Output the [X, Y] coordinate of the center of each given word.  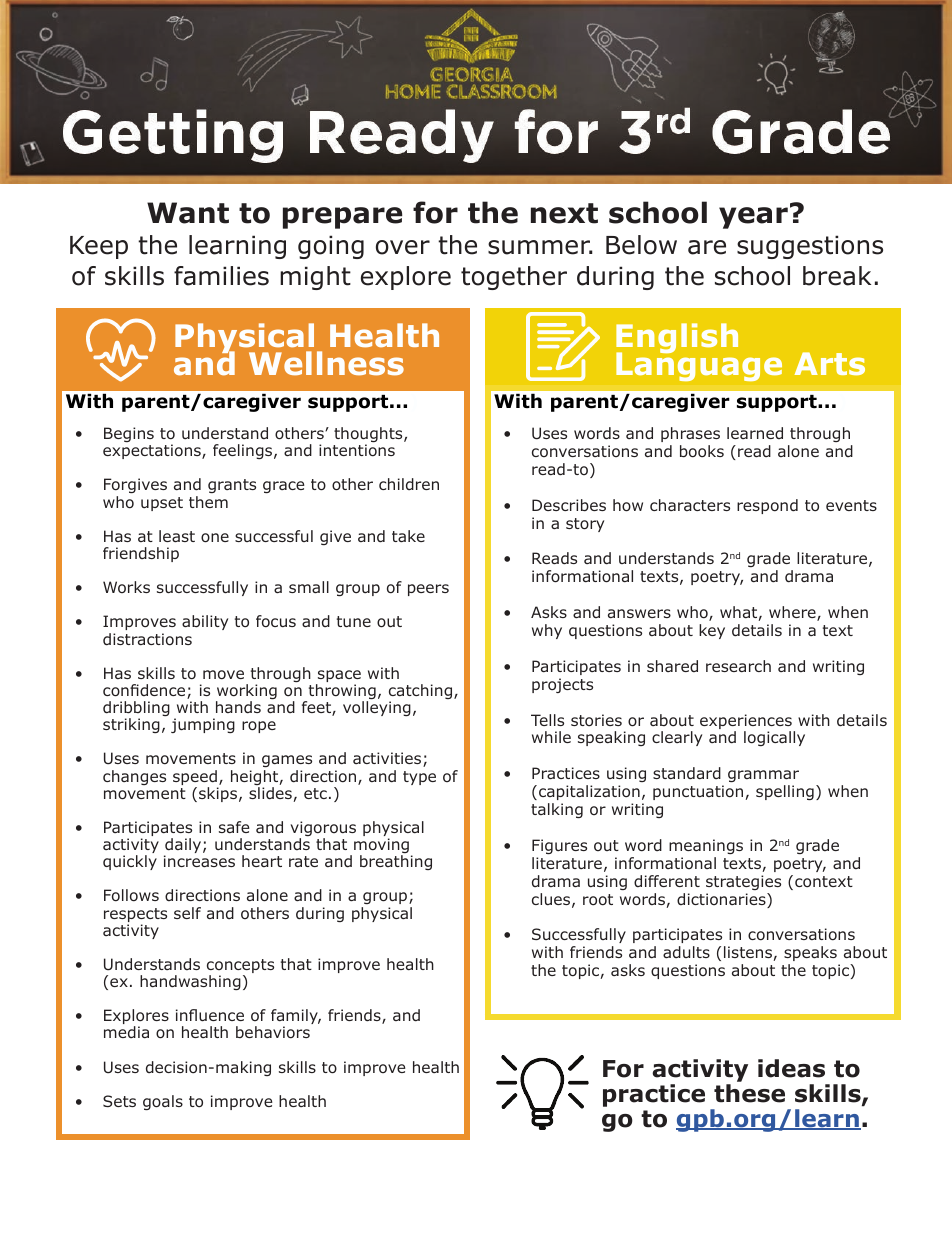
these [749, 1093]
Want [188, 213]
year [753, 218]
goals [163, 1102]
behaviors [273, 1032]
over [403, 247]
